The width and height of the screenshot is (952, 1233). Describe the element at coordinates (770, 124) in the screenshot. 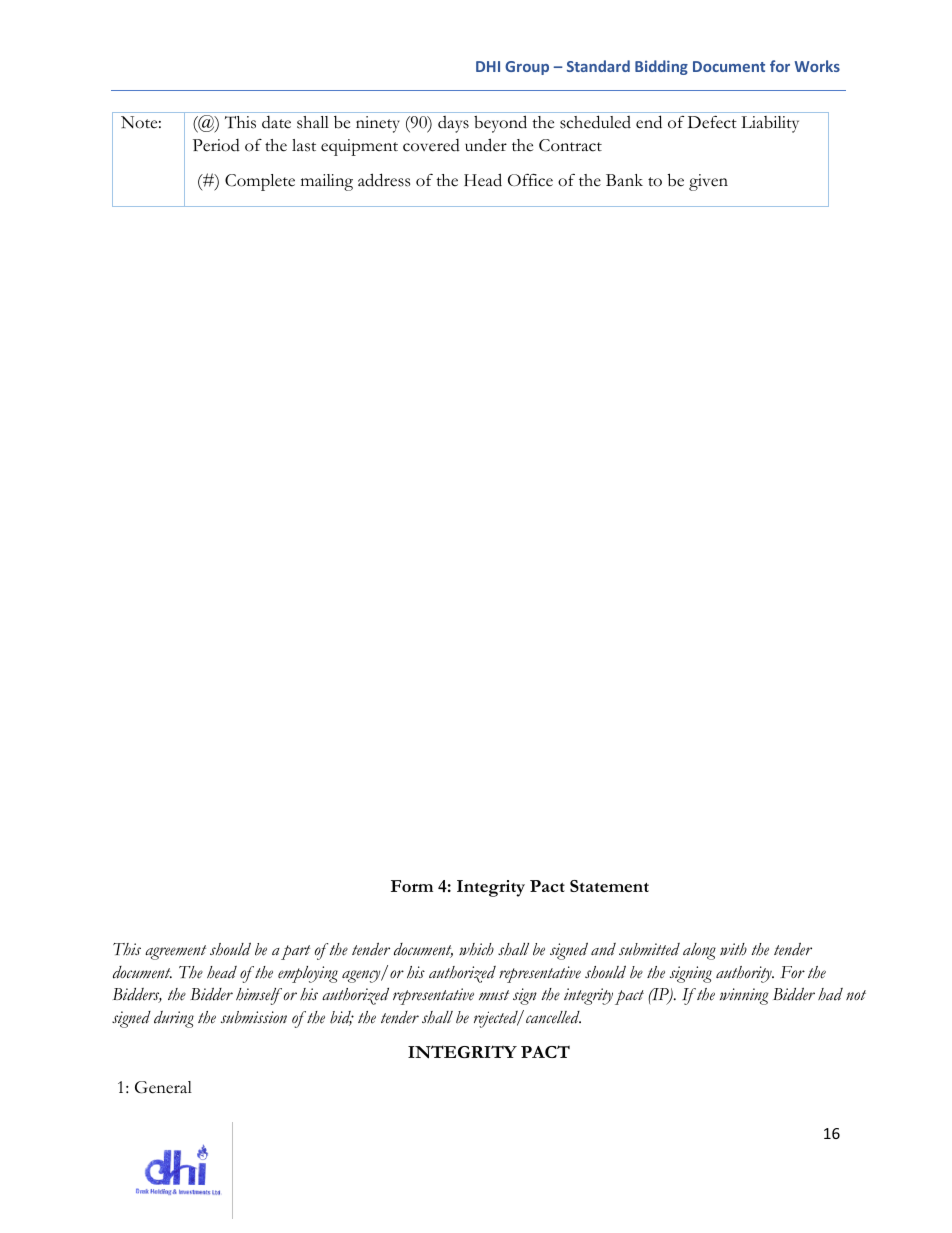

I see `Liability` at that location.
